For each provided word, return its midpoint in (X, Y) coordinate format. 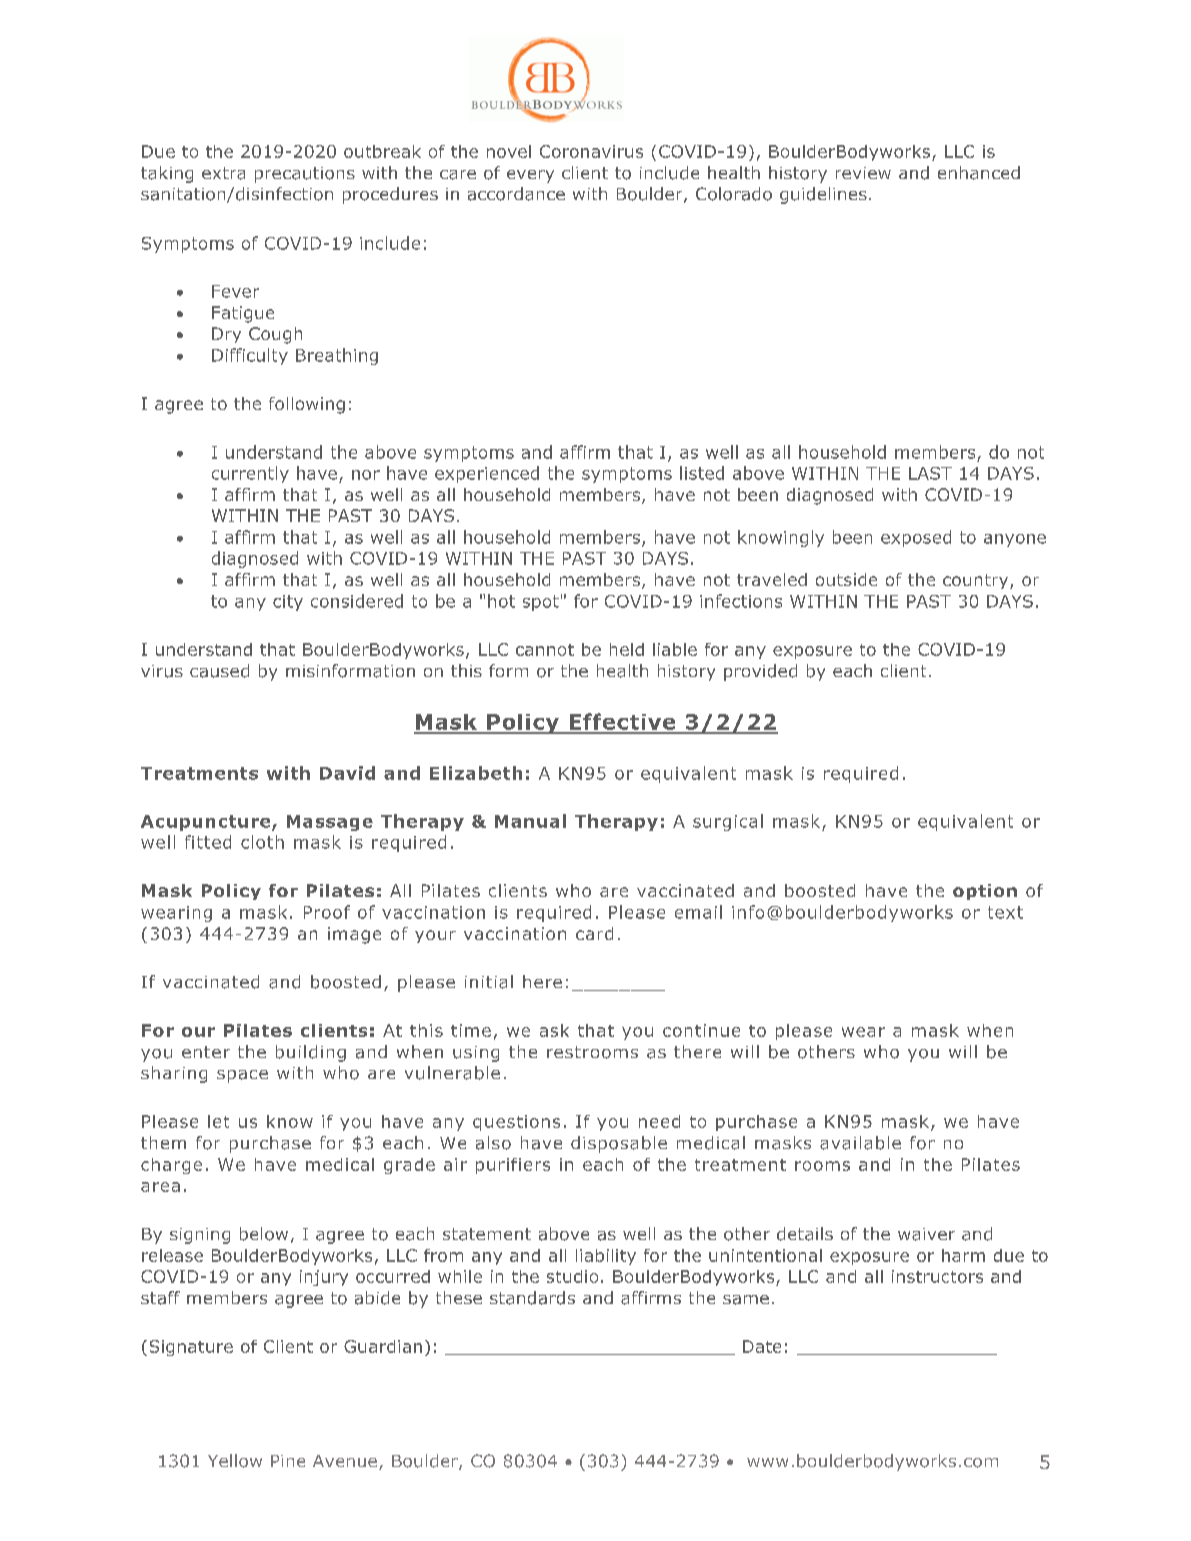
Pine (288, 1461)
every (530, 176)
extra (223, 173)
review (863, 173)
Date (762, 1346)
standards (532, 1298)
